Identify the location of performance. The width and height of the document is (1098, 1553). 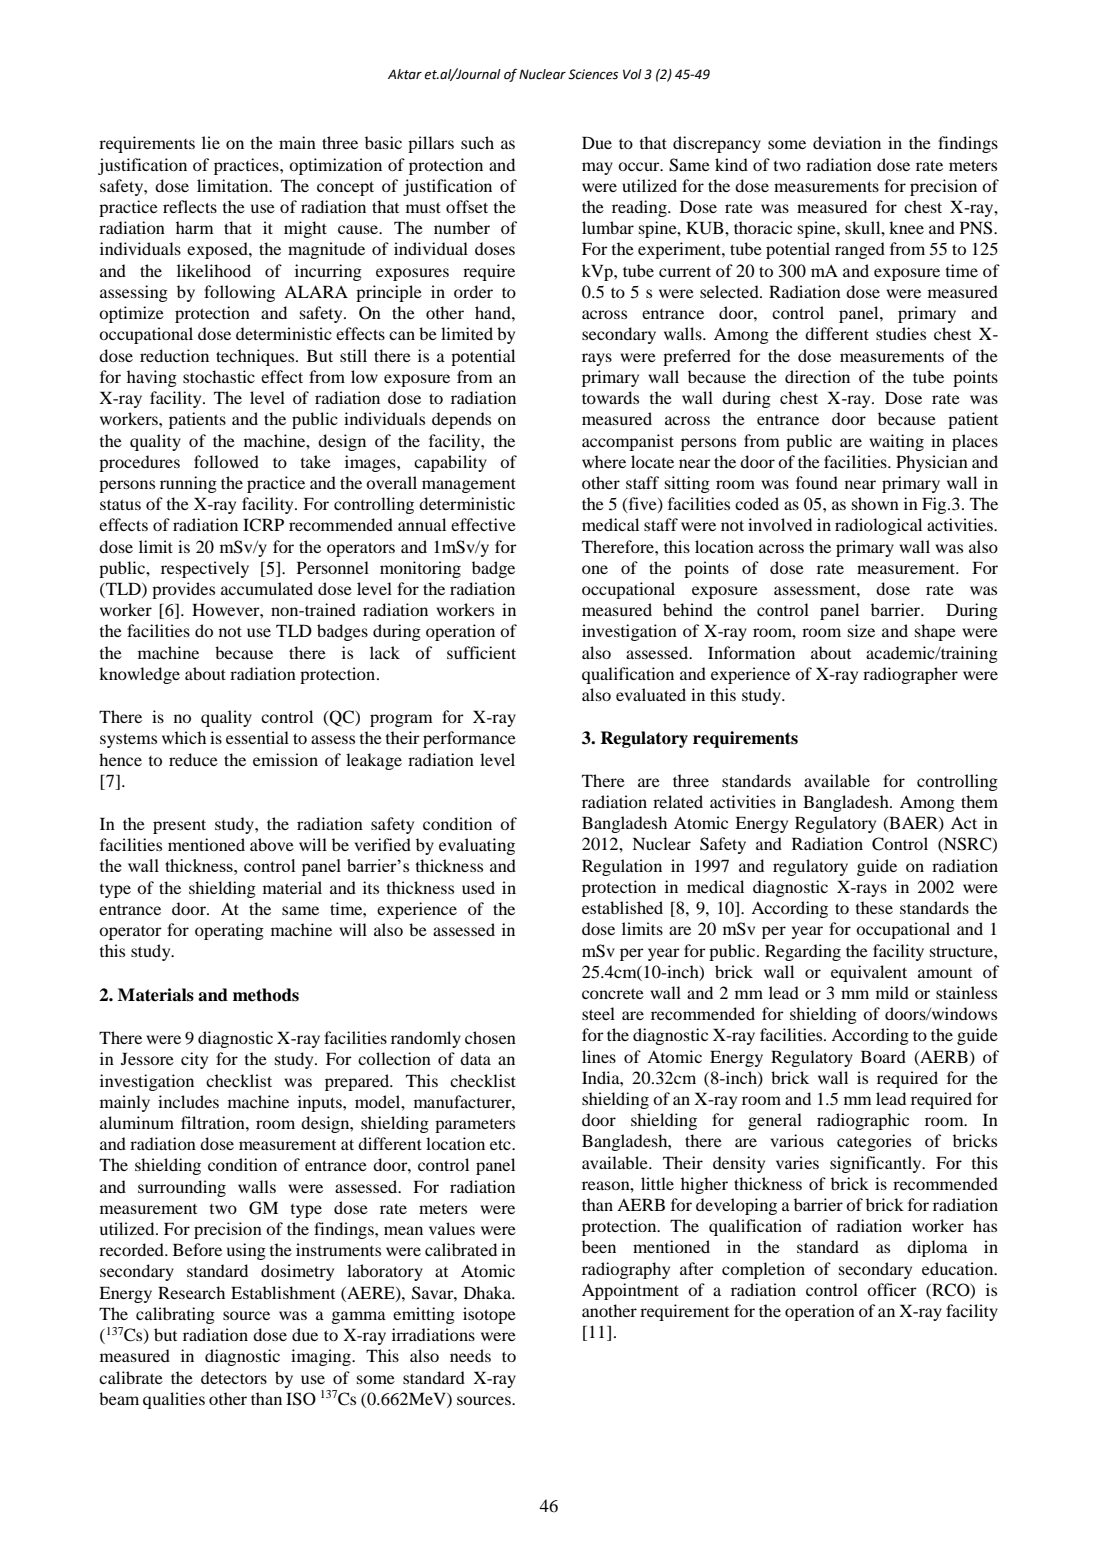
(469, 739).
